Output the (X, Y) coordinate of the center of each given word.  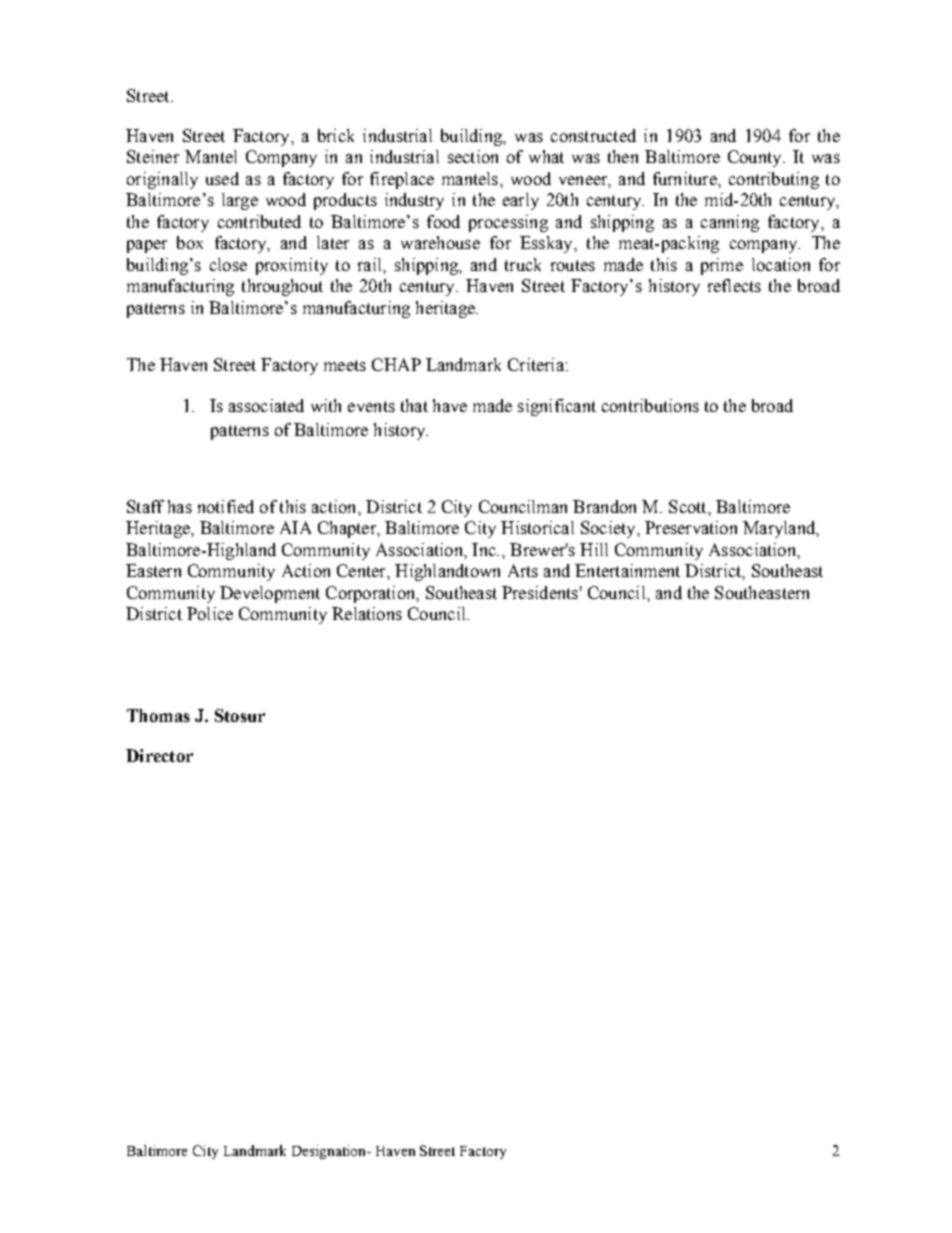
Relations (367, 613)
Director (159, 755)
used (222, 178)
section (473, 156)
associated (266, 405)
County (756, 158)
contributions (650, 405)
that (414, 405)
